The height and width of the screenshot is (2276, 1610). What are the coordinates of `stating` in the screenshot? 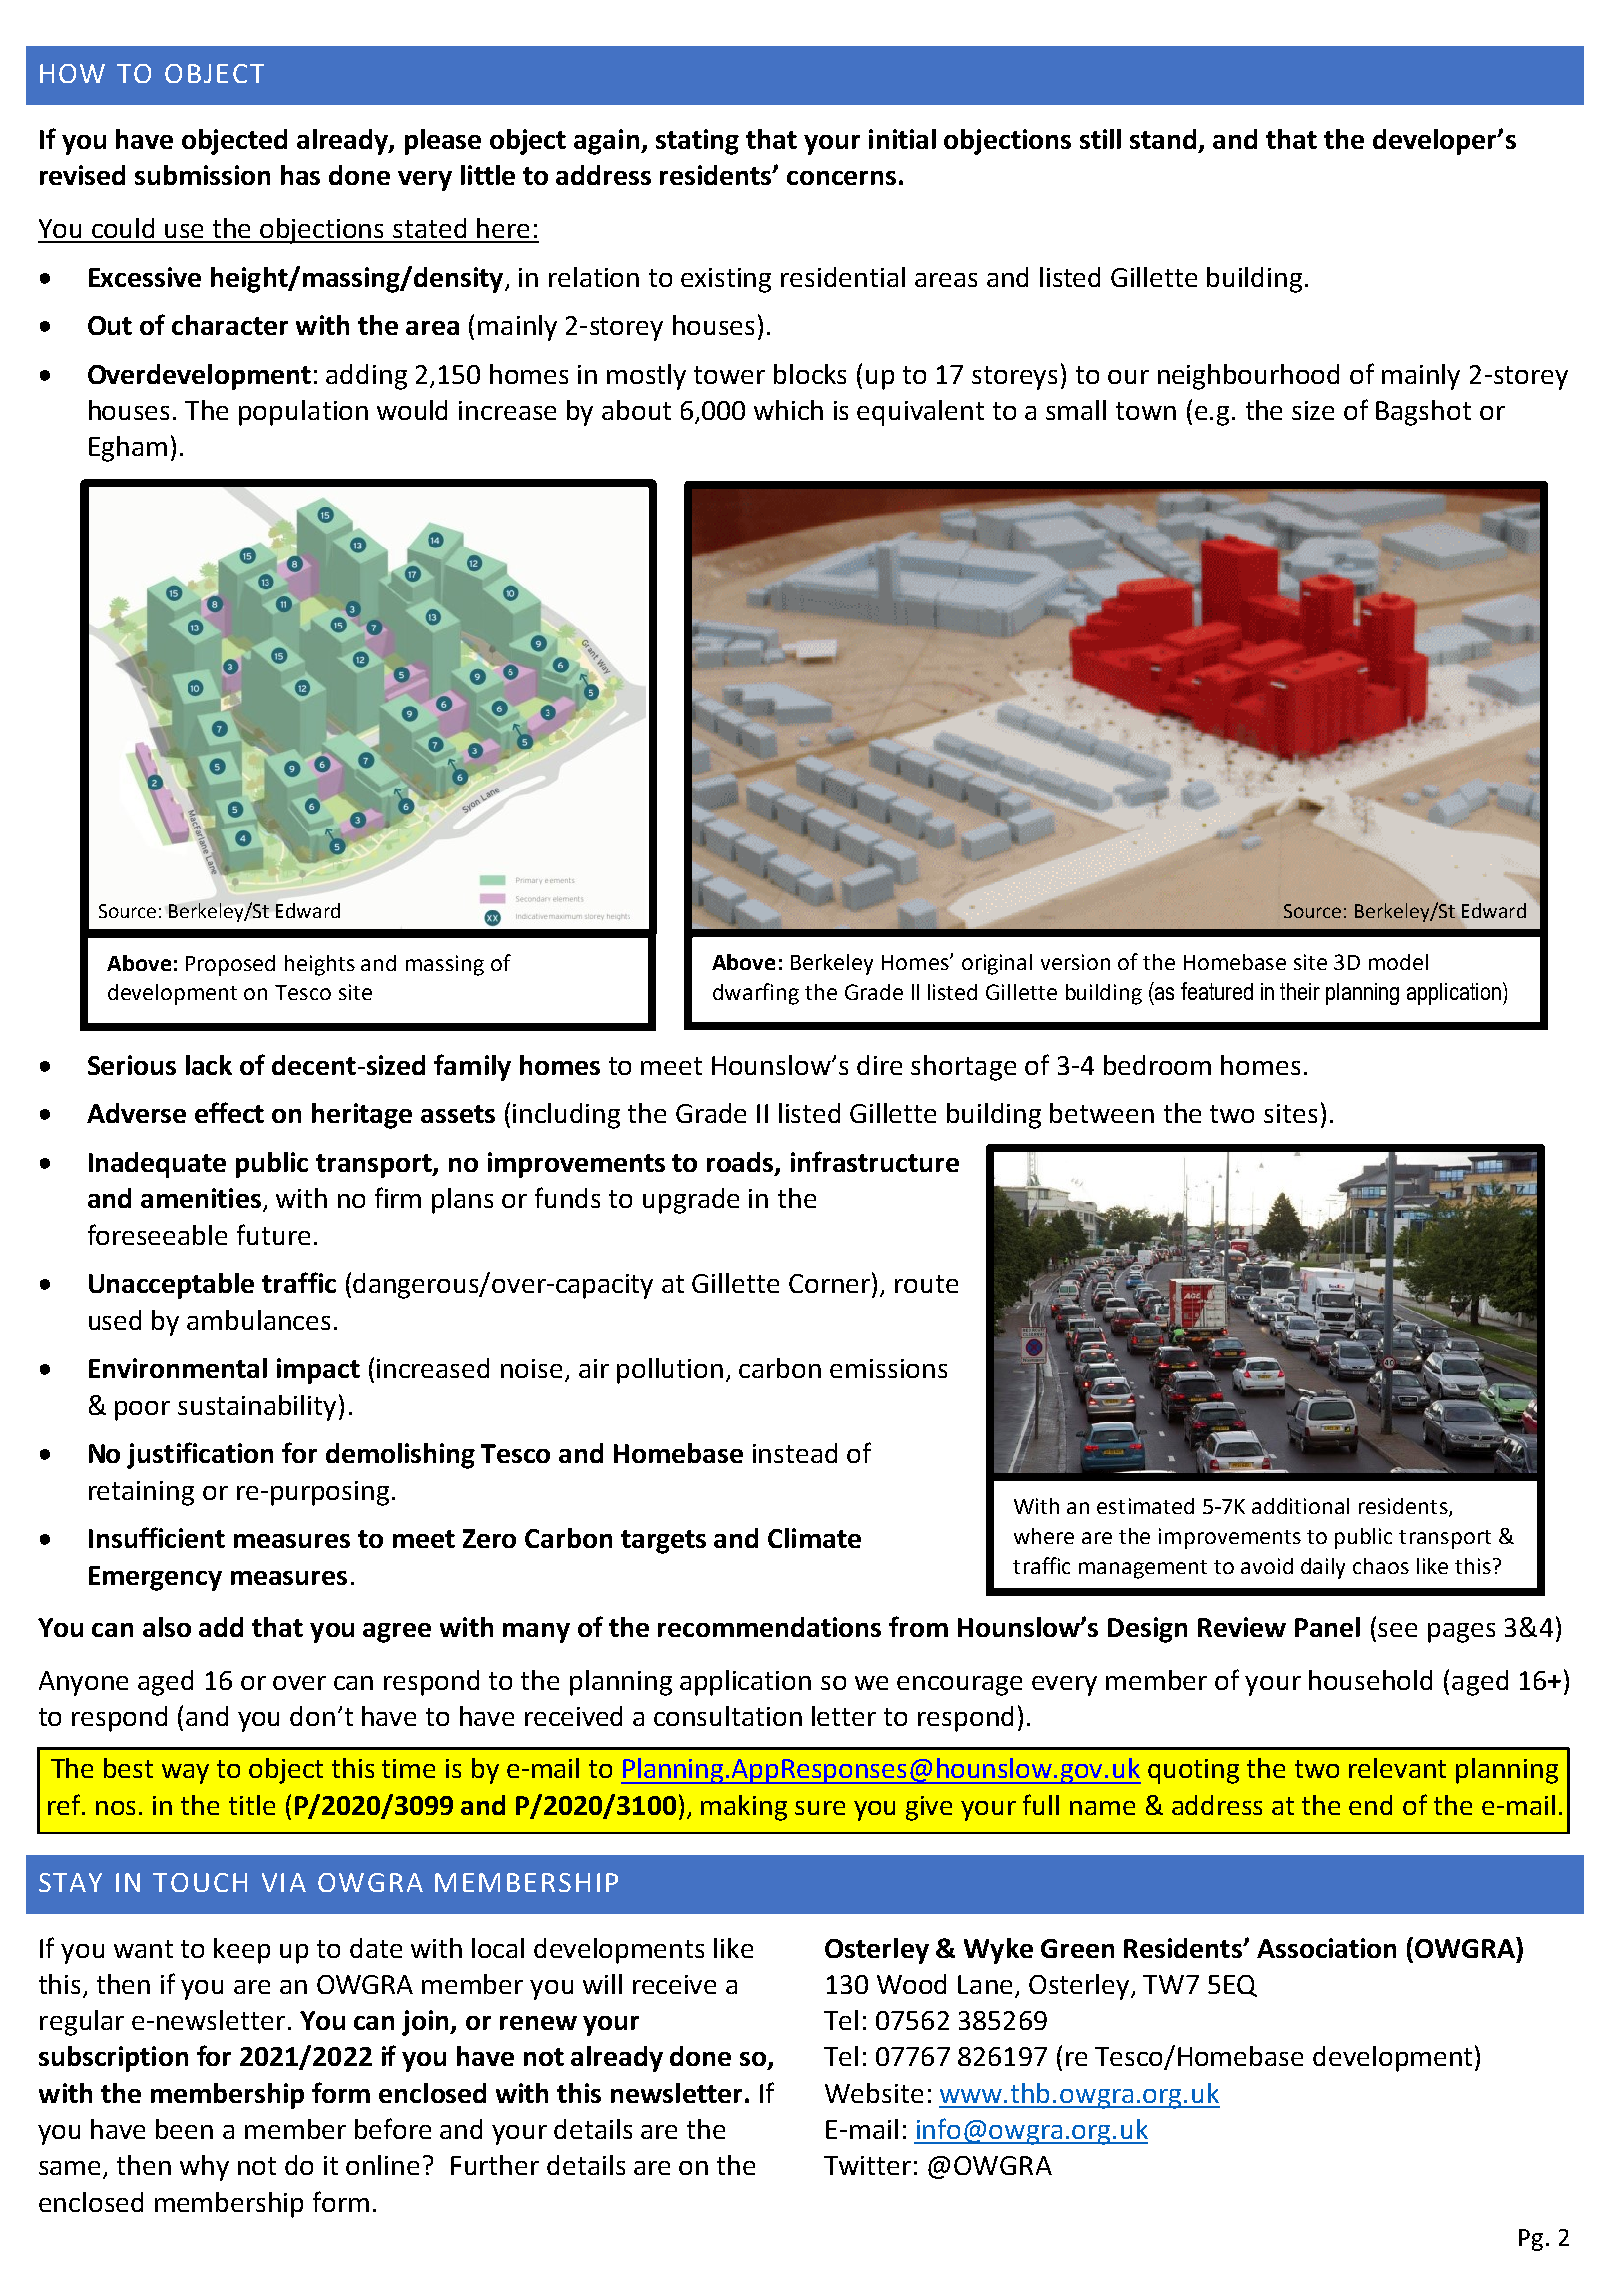 It's located at (697, 142).
